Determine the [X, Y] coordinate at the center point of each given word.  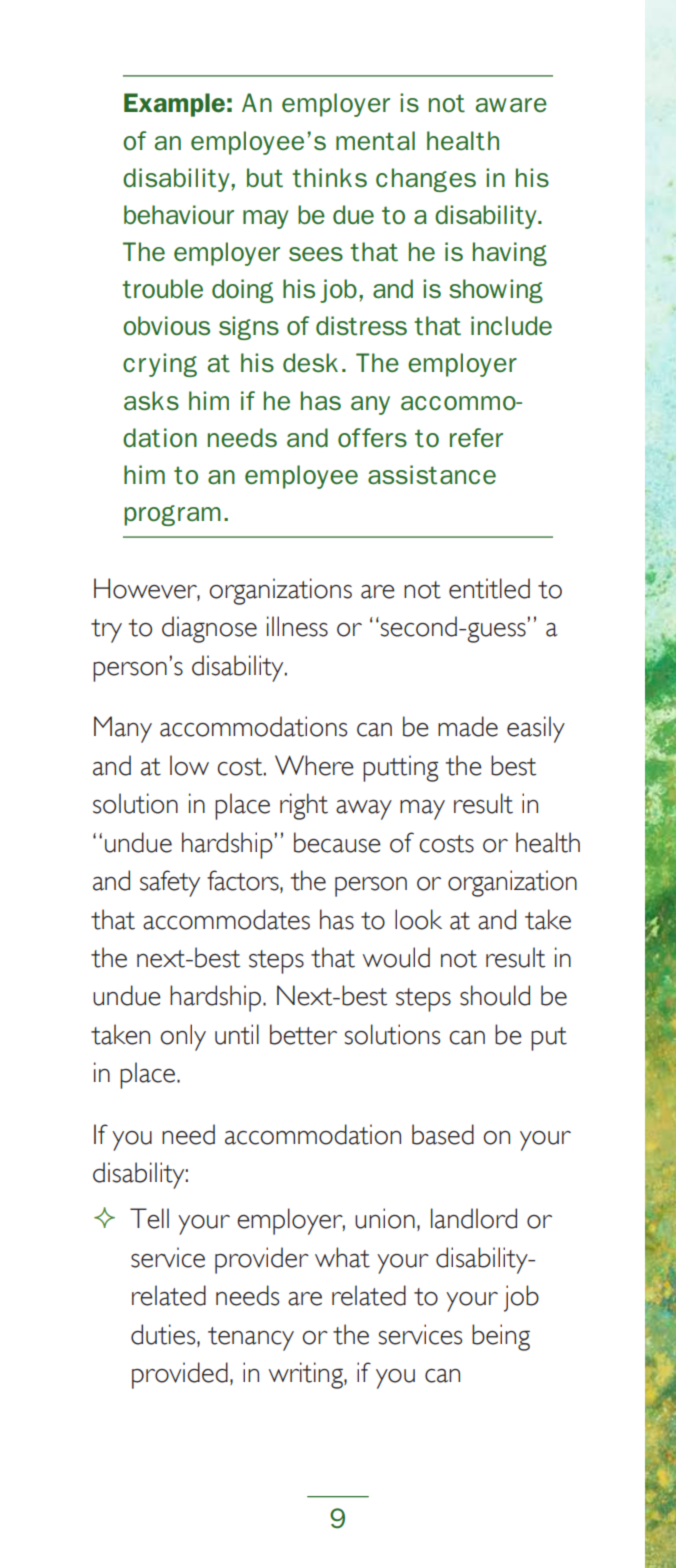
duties [164, 1334]
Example [174, 105]
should [495, 995]
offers [372, 438]
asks [151, 401]
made [468, 726]
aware [511, 105]
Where [314, 765]
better [303, 1034]
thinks [329, 178]
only [183, 1037]
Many [123, 729]
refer [476, 438]
